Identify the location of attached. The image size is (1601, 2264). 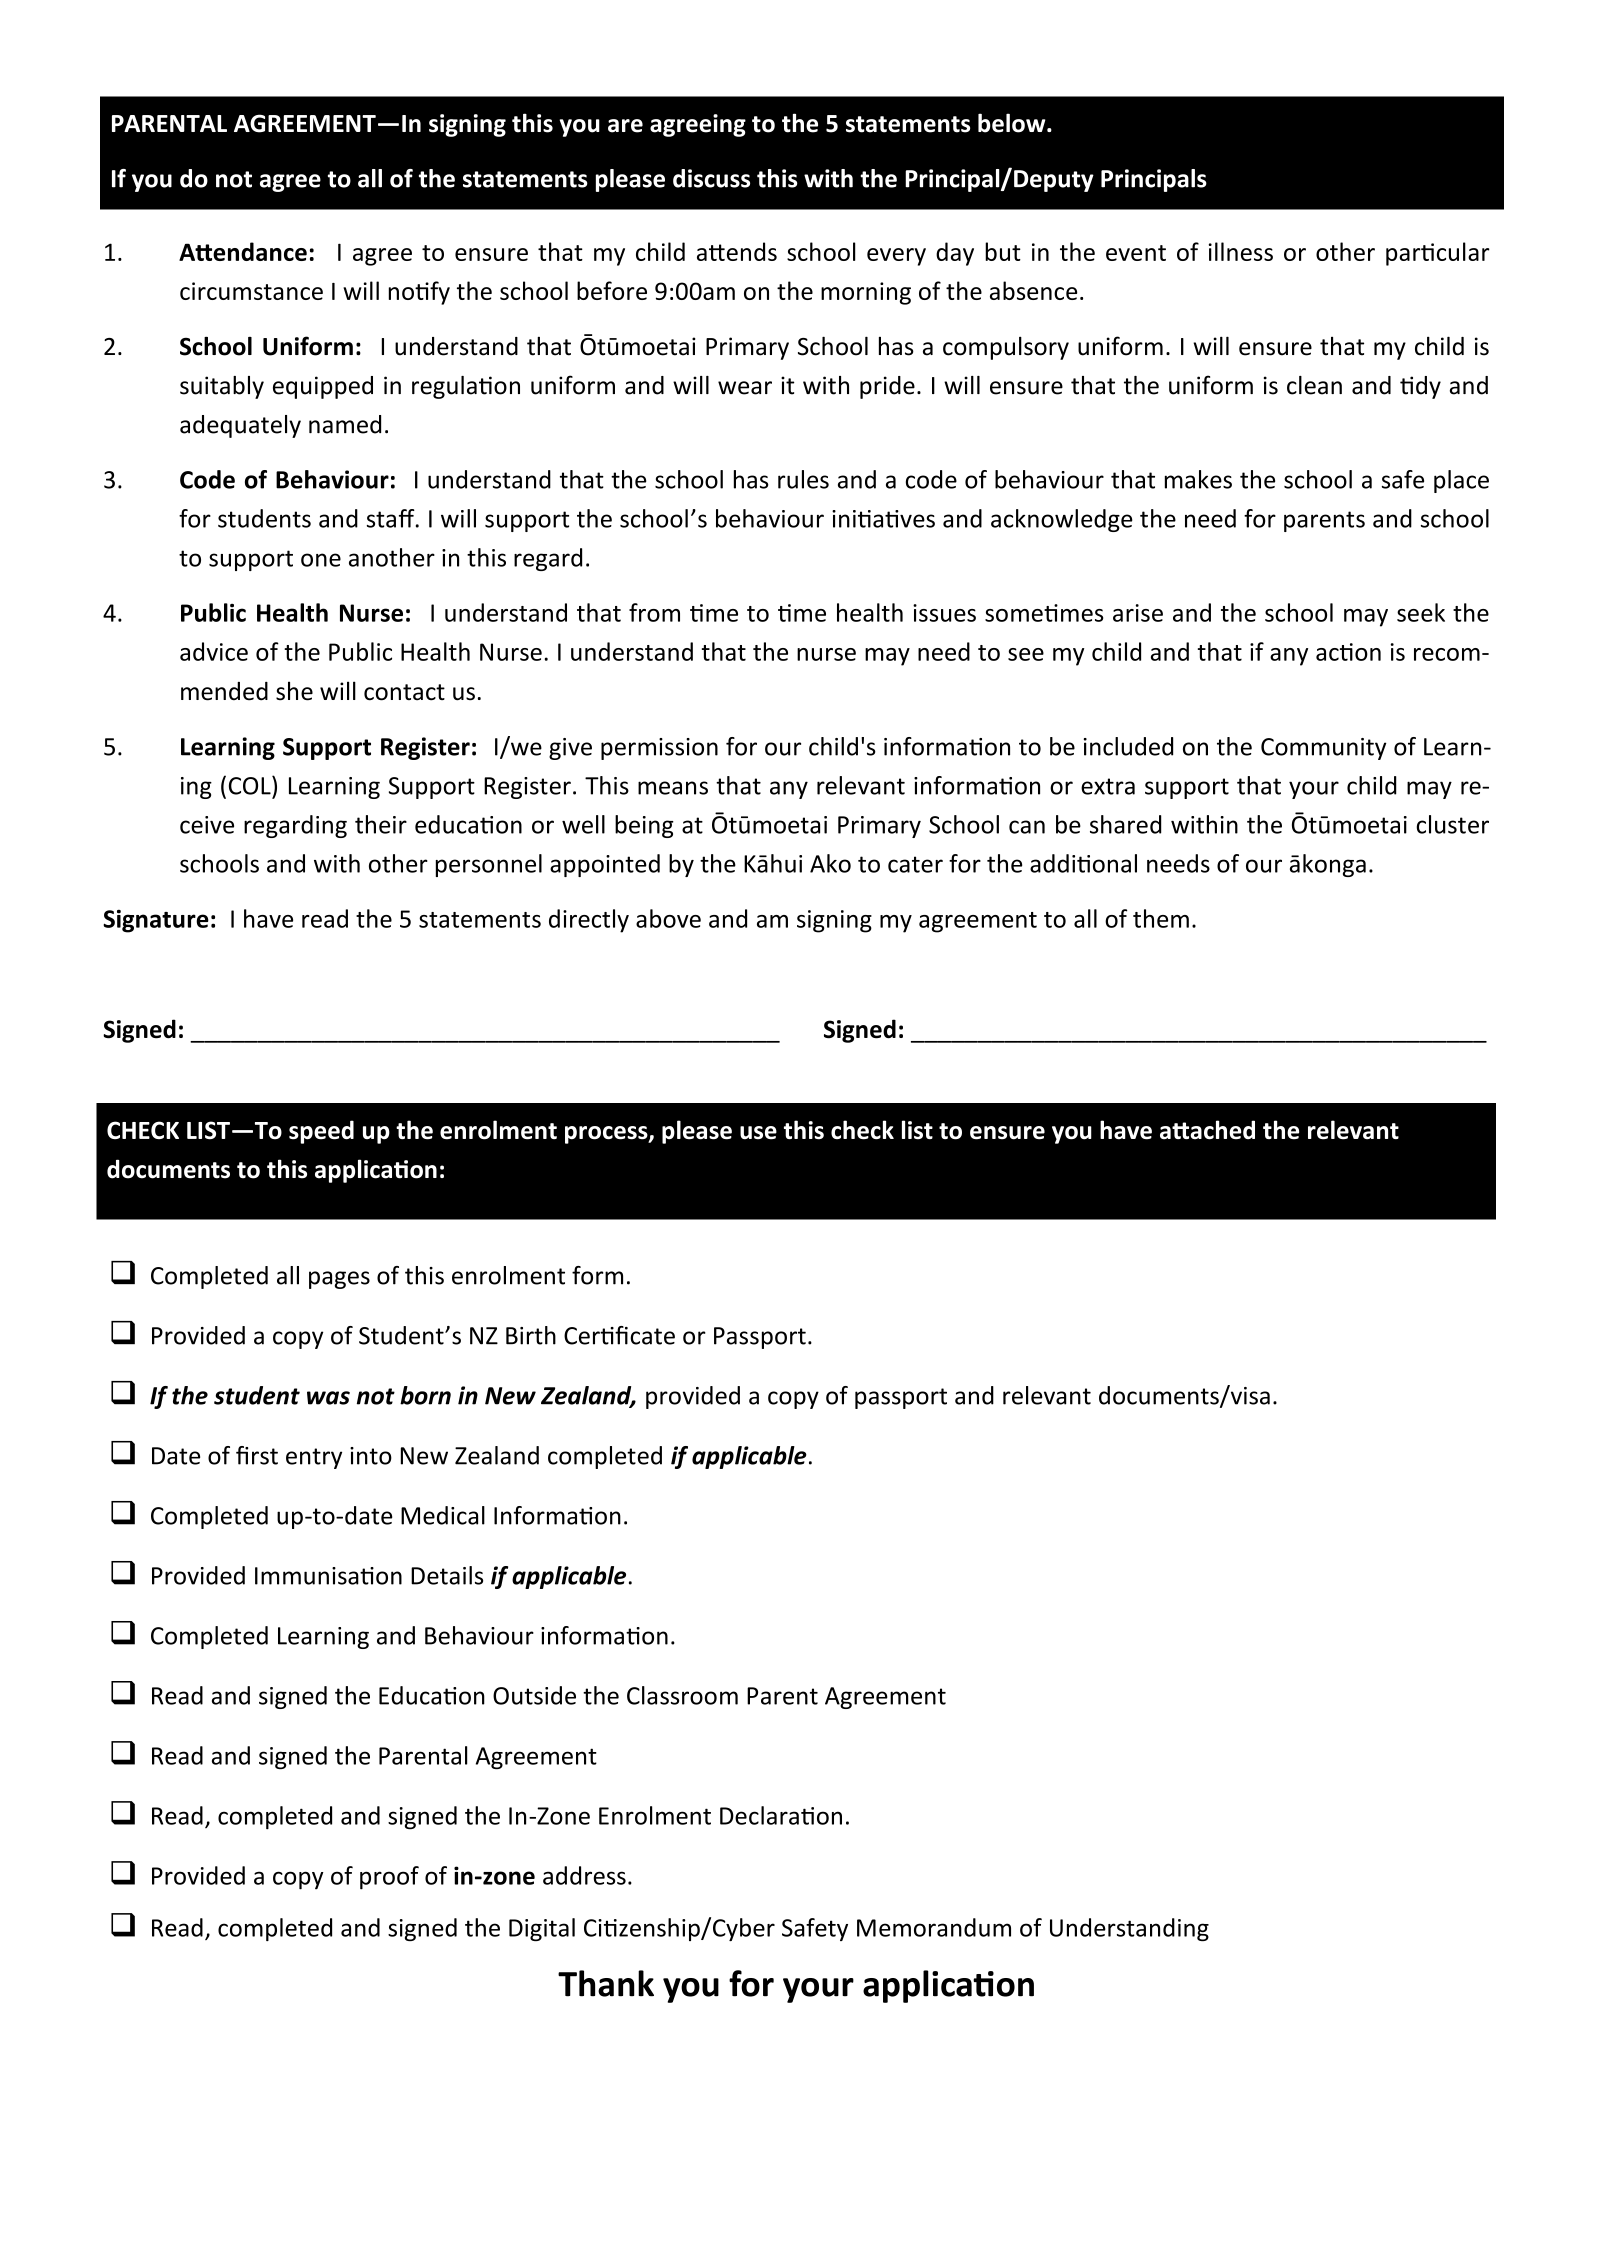
(1207, 1130).
